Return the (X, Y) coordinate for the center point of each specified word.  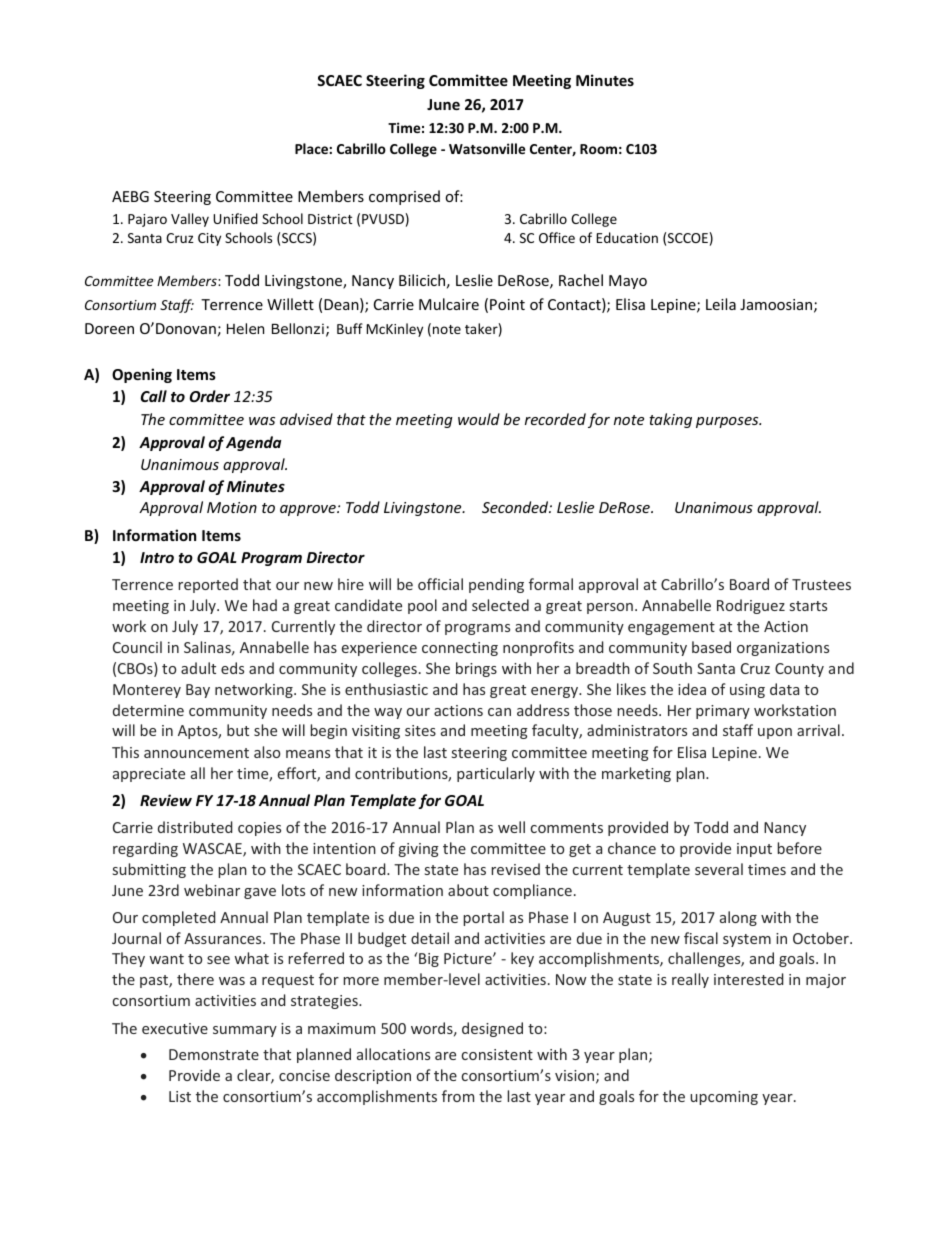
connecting (460, 649)
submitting (149, 870)
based (711, 647)
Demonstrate (214, 1054)
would (479, 419)
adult (198, 668)
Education (627, 237)
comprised (404, 197)
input (754, 850)
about (468, 890)
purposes (728, 422)
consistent (497, 1054)
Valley (190, 220)
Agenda (253, 443)
